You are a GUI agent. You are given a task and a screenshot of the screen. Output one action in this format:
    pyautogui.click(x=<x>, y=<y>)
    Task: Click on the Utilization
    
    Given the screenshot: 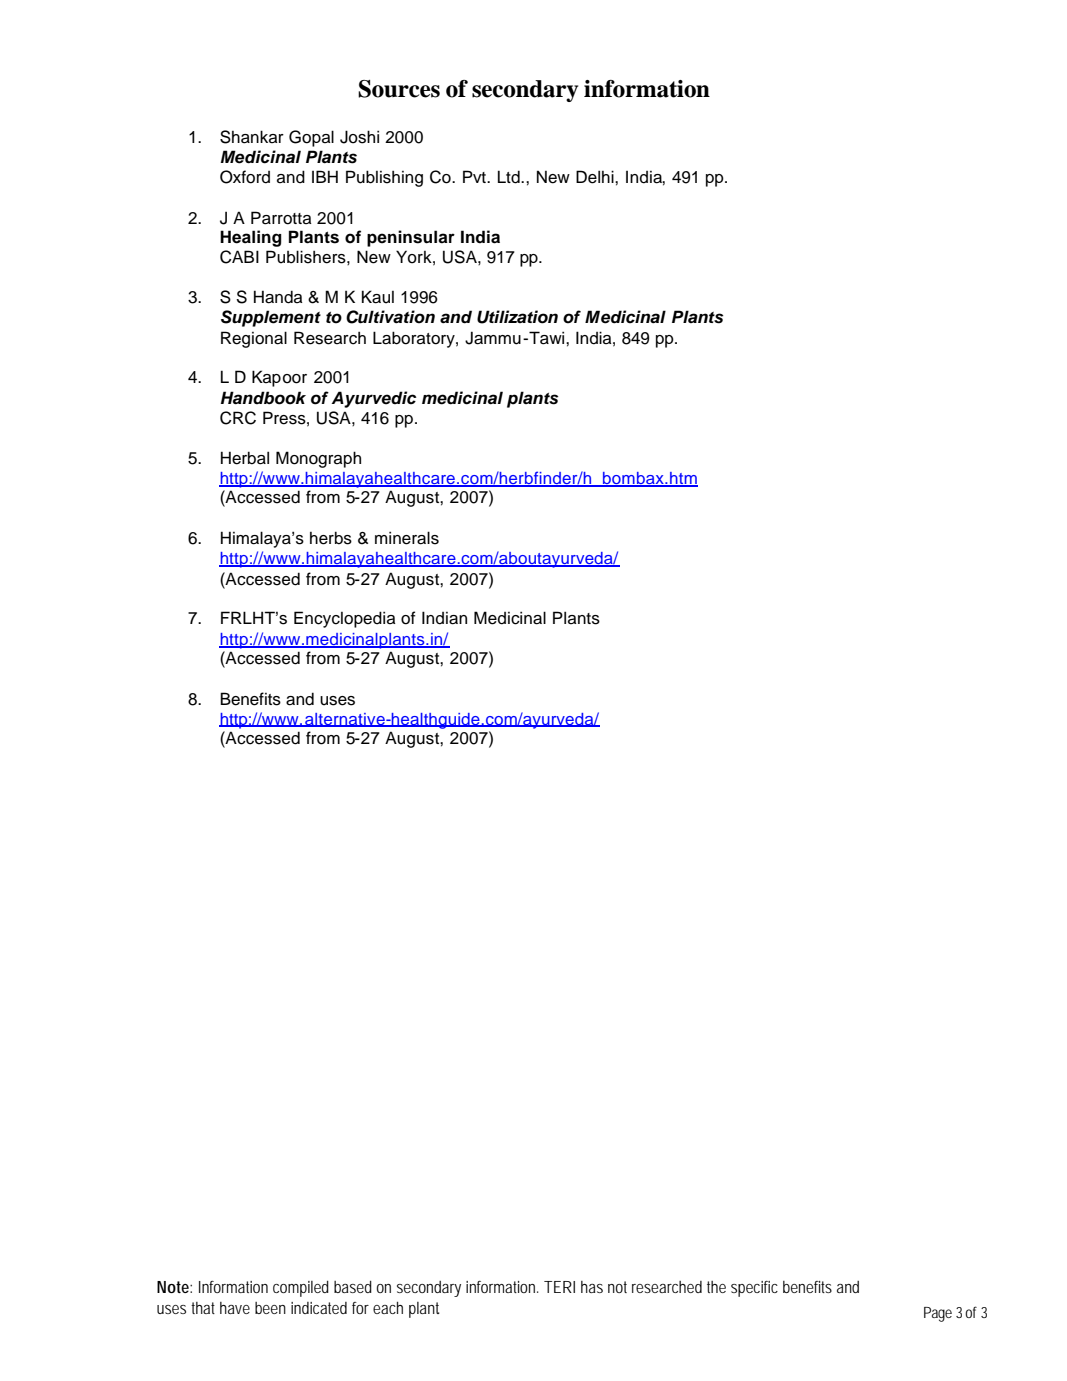 What is the action you would take?
    pyautogui.click(x=517, y=317)
